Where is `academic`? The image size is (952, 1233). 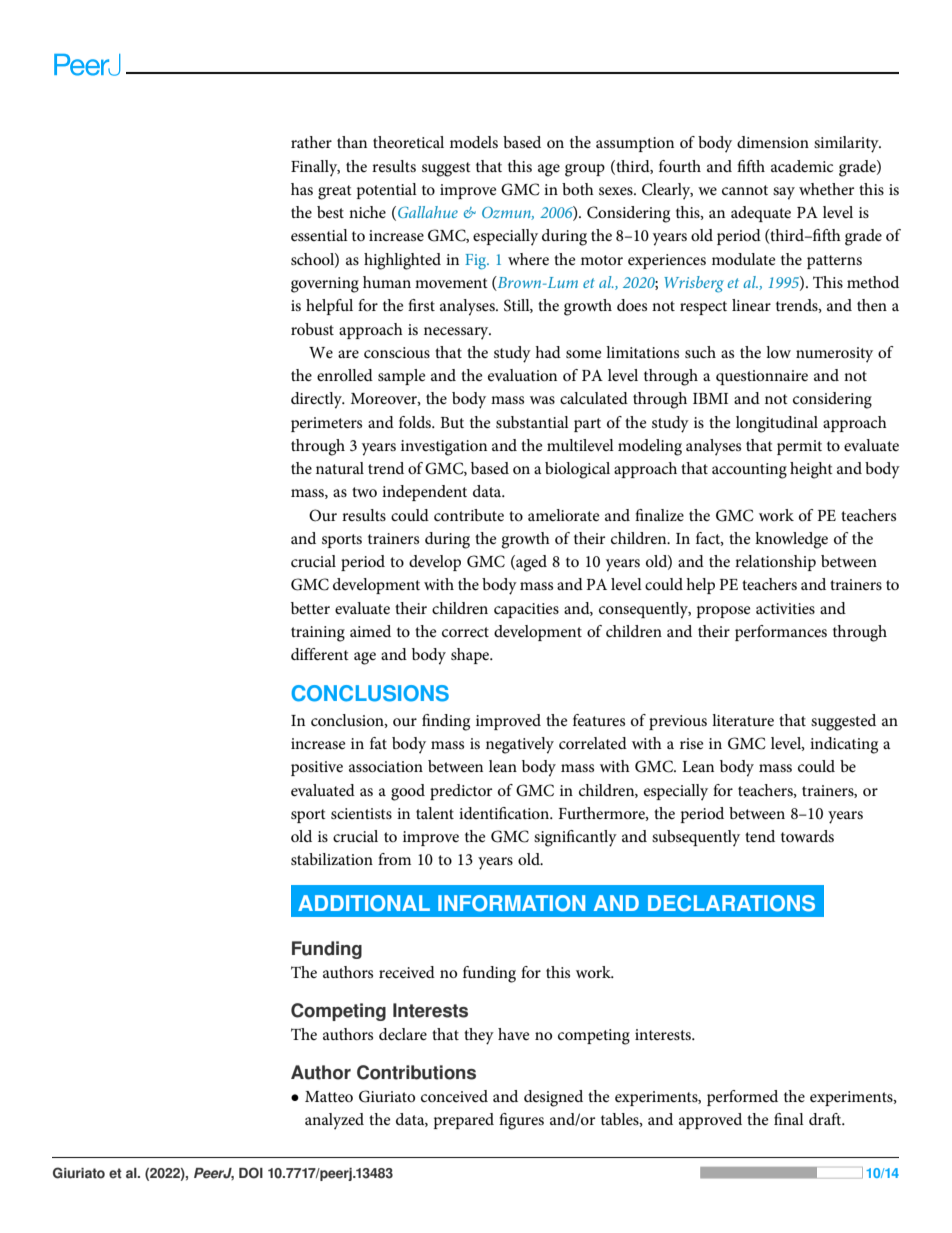 academic is located at coordinates (802, 166).
